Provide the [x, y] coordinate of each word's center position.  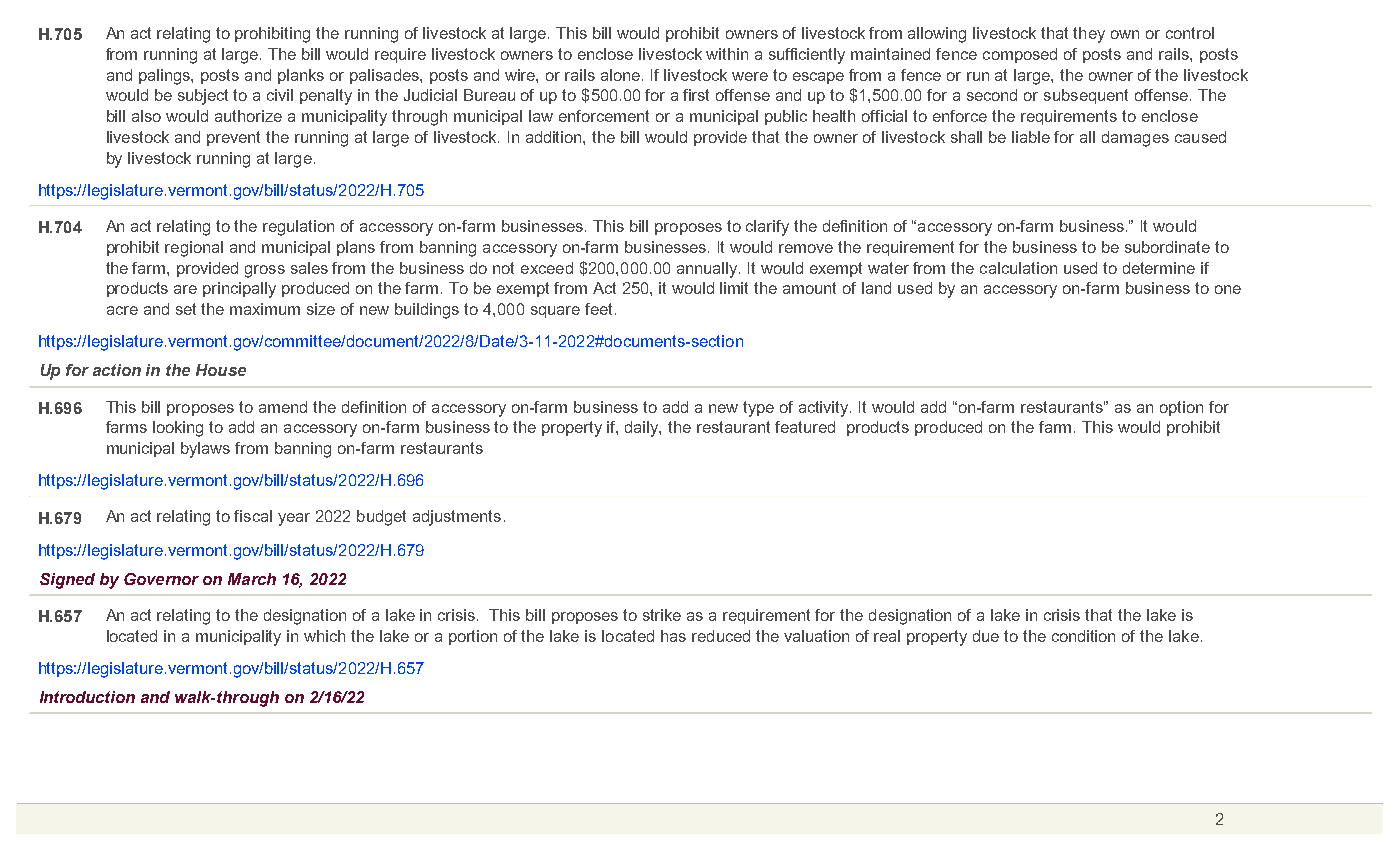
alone [620, 75]
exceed [547, 268]
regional [194, 249]
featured [805, 427]
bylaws [205, 450]
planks [301, 76]
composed [1020, 55]
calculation [1018, 268]
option [1181, 408]
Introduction [87, 697]
